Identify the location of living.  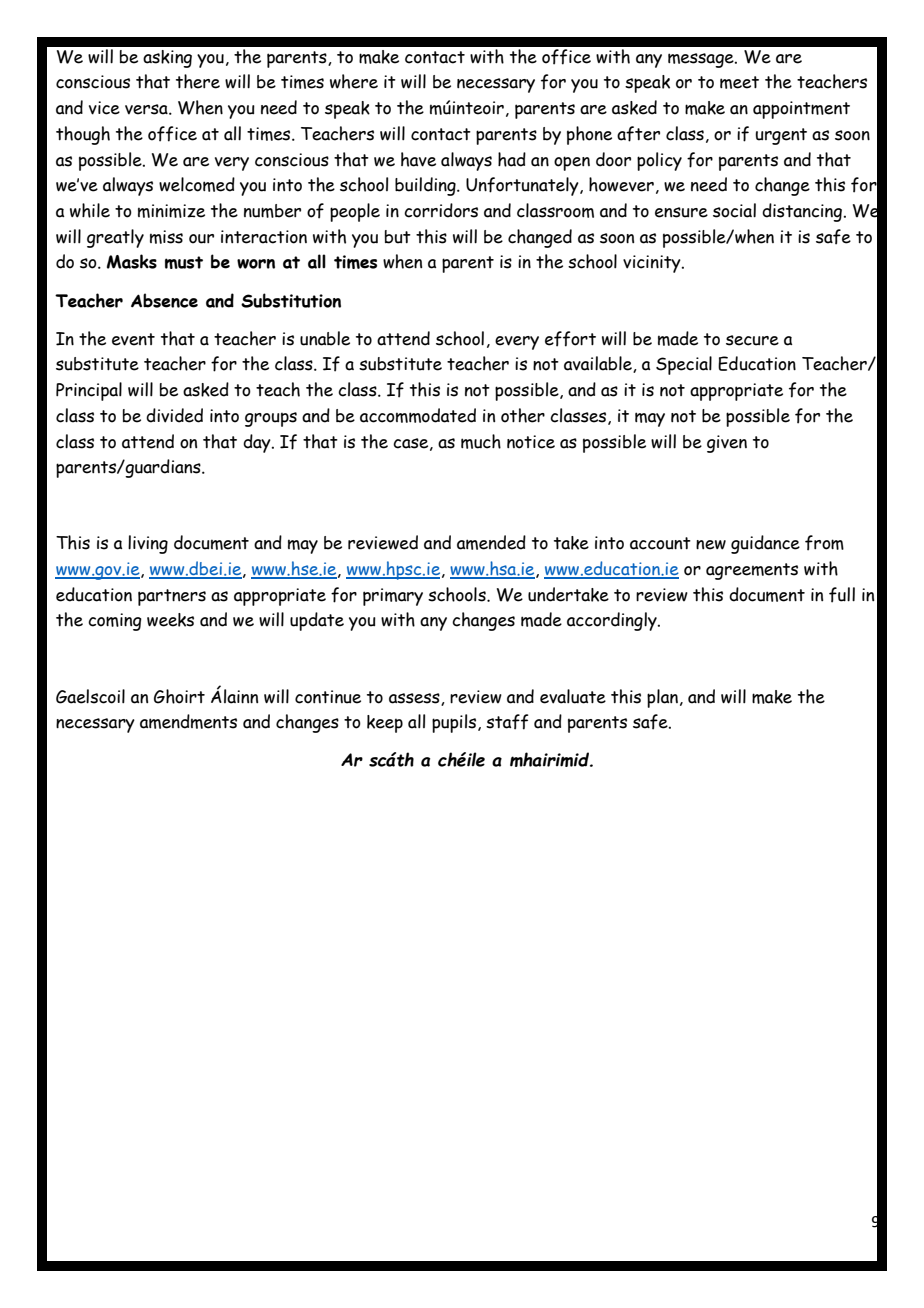
(148, 544).
